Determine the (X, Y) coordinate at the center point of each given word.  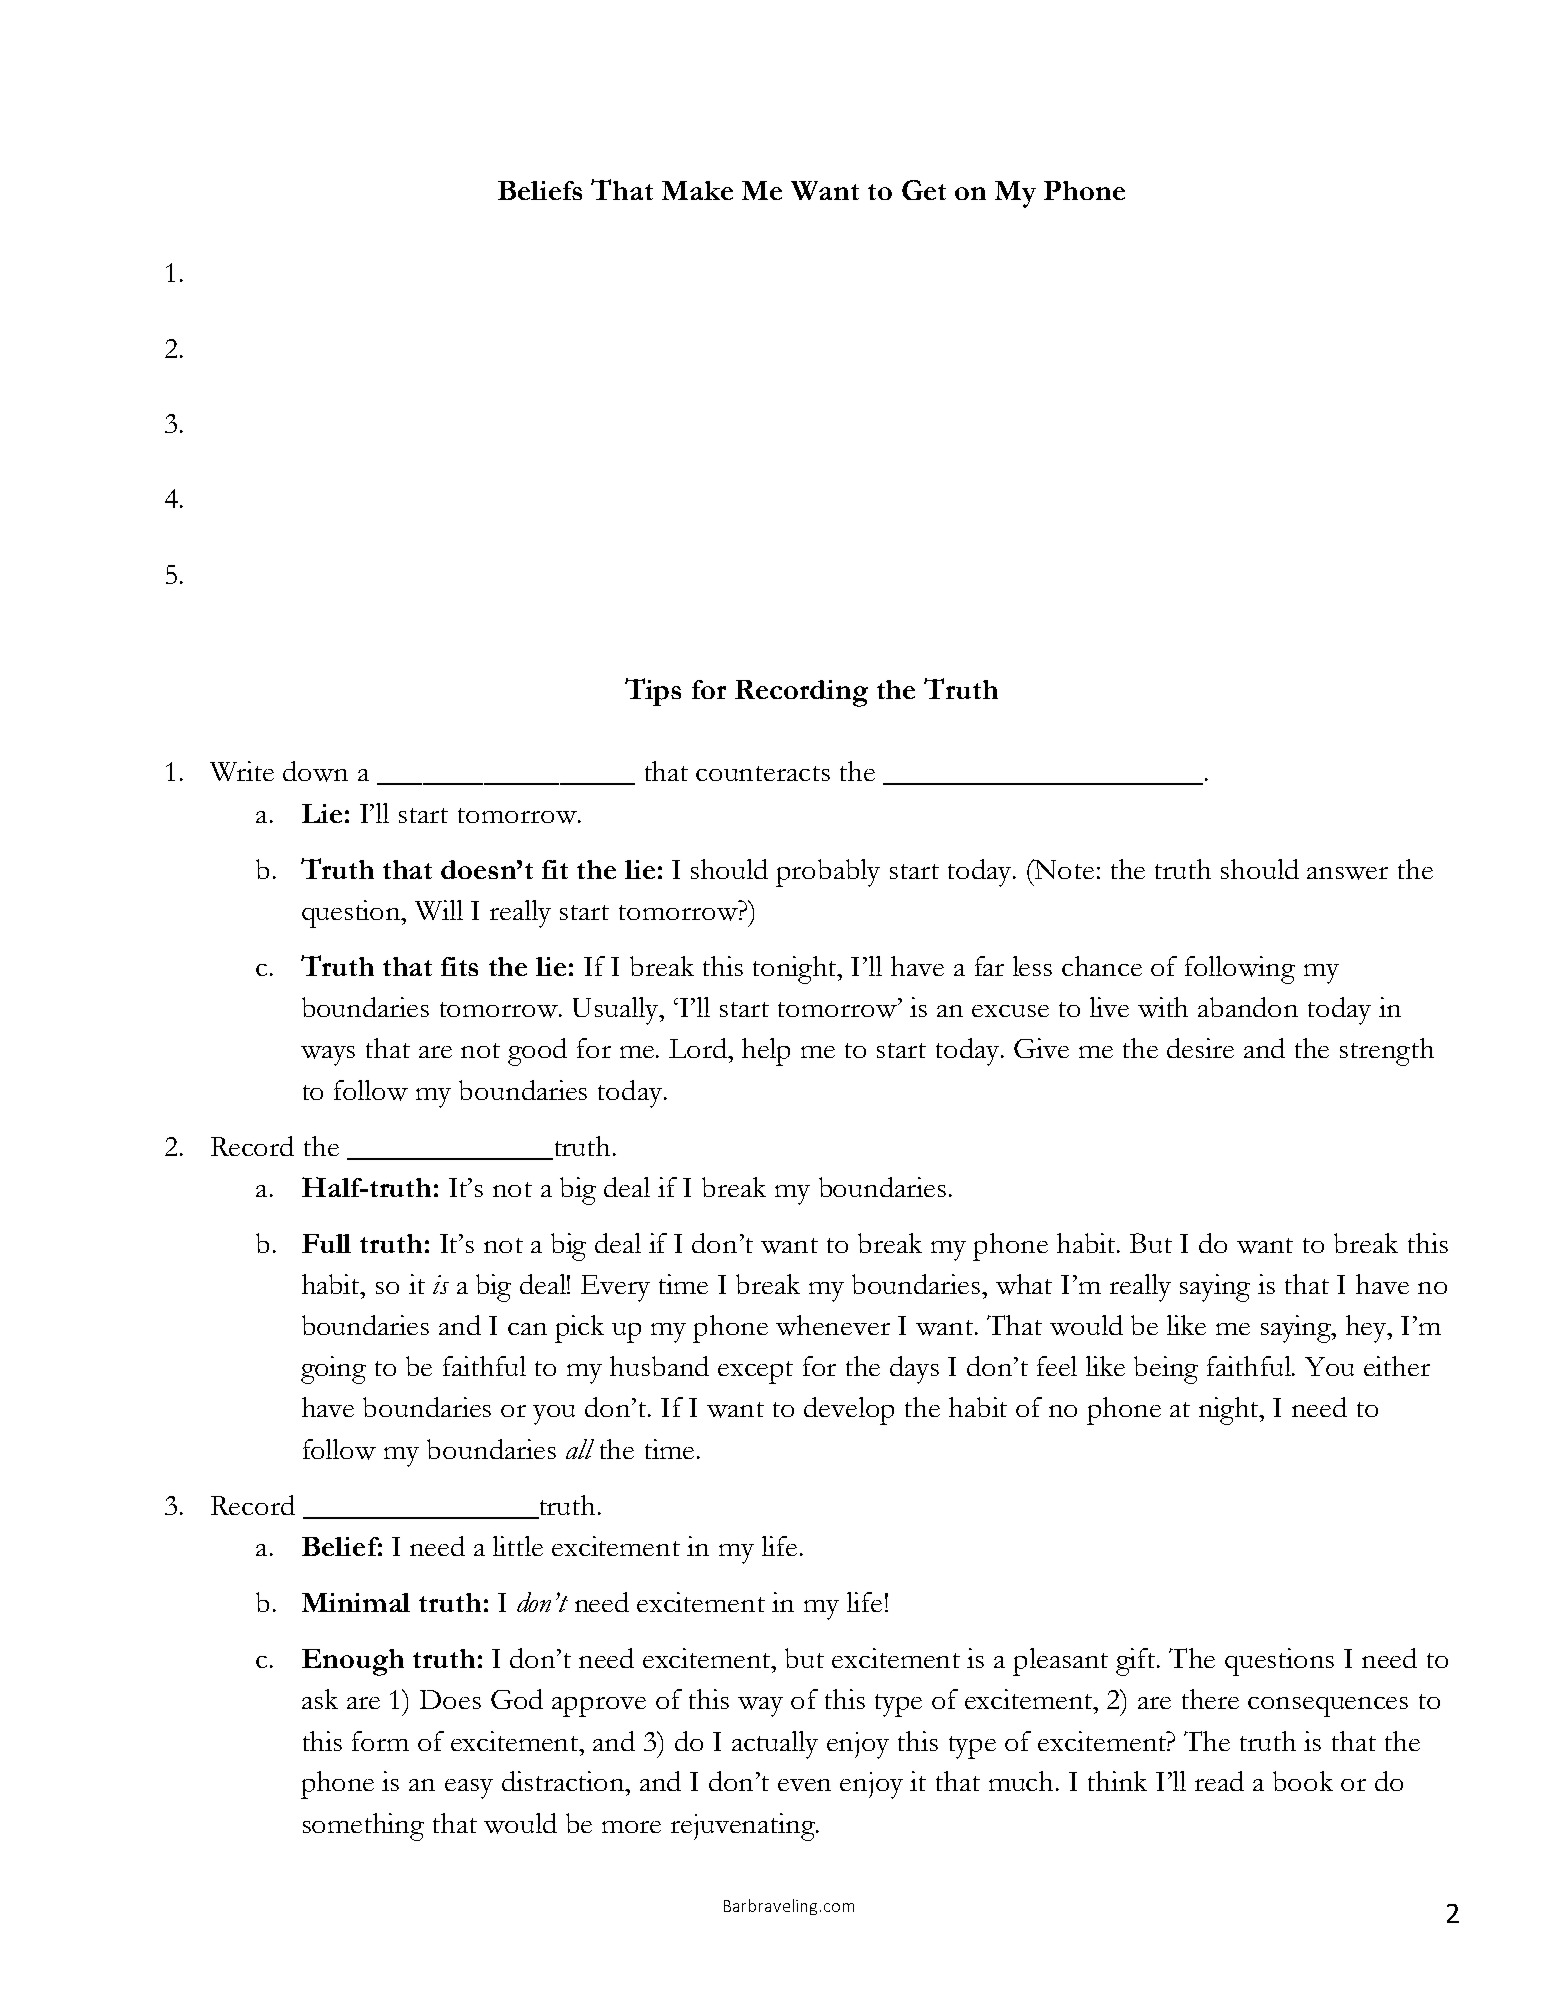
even (804, 1785)
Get (924, 190)
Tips (653, 692)
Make (697, 190)
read (1219, 1781)
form (380, 1741)
